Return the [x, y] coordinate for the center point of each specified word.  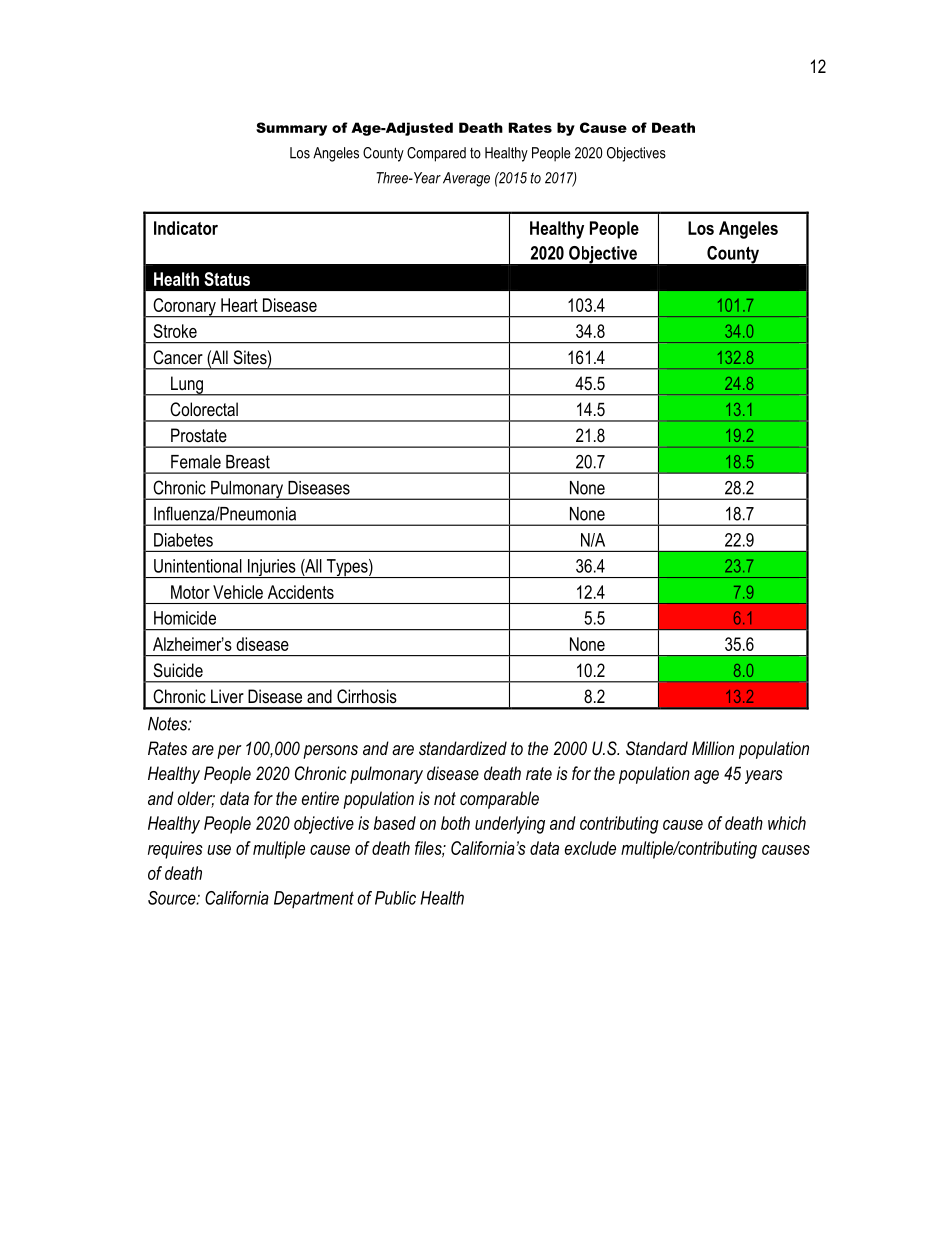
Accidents [301, 592]
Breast [248, 462]
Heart [239, 305]
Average [466, 179]
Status [227, 279]
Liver [227, 696]
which [787, 823]
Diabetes [183, 540]
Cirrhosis [367, 696]
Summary [291, 129]
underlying [510, 825]
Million [713, 748]
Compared [436, 154]
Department [314, 899]
